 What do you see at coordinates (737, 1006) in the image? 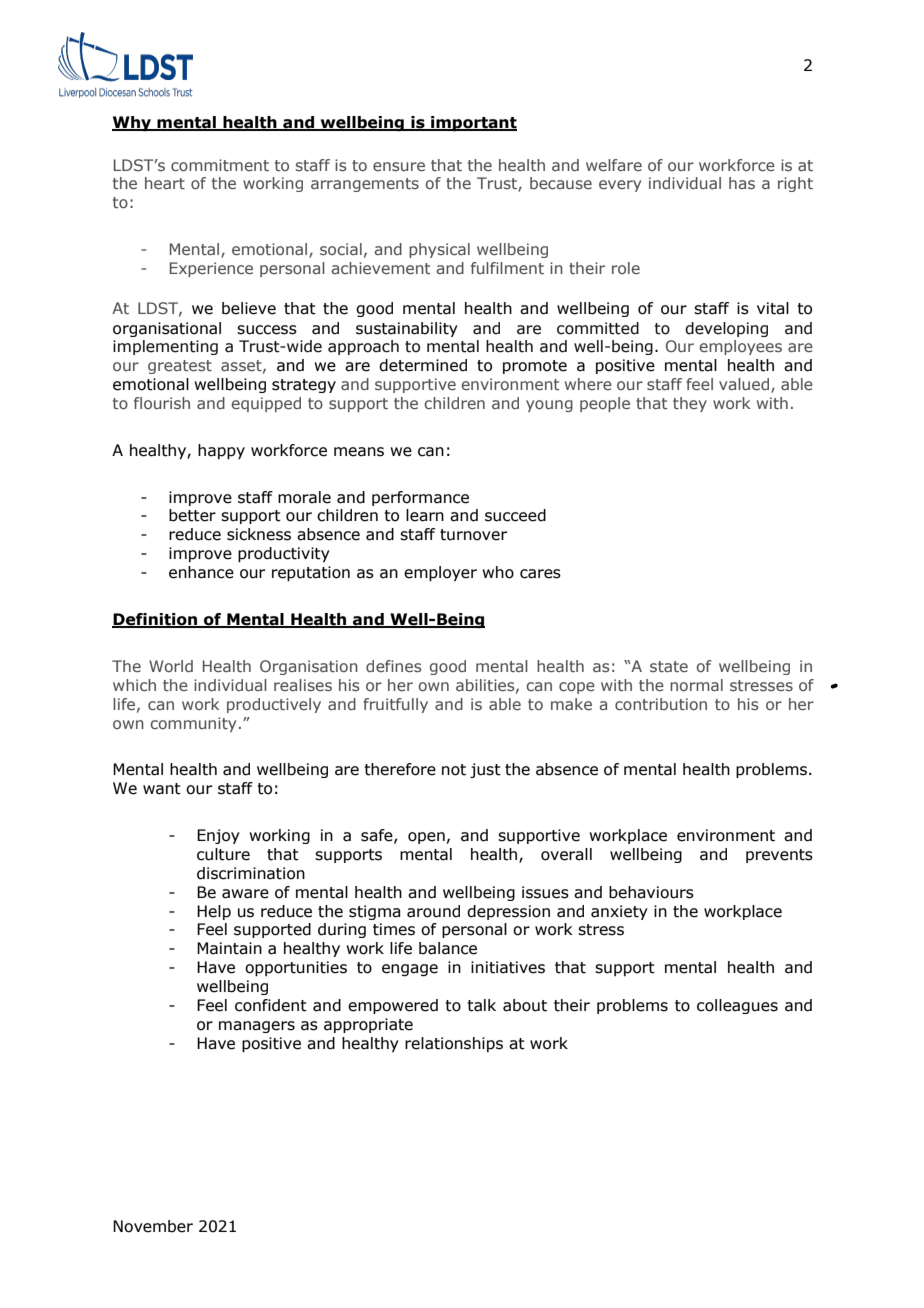
I see `colleagues` at bounding box center [737, 1006].
